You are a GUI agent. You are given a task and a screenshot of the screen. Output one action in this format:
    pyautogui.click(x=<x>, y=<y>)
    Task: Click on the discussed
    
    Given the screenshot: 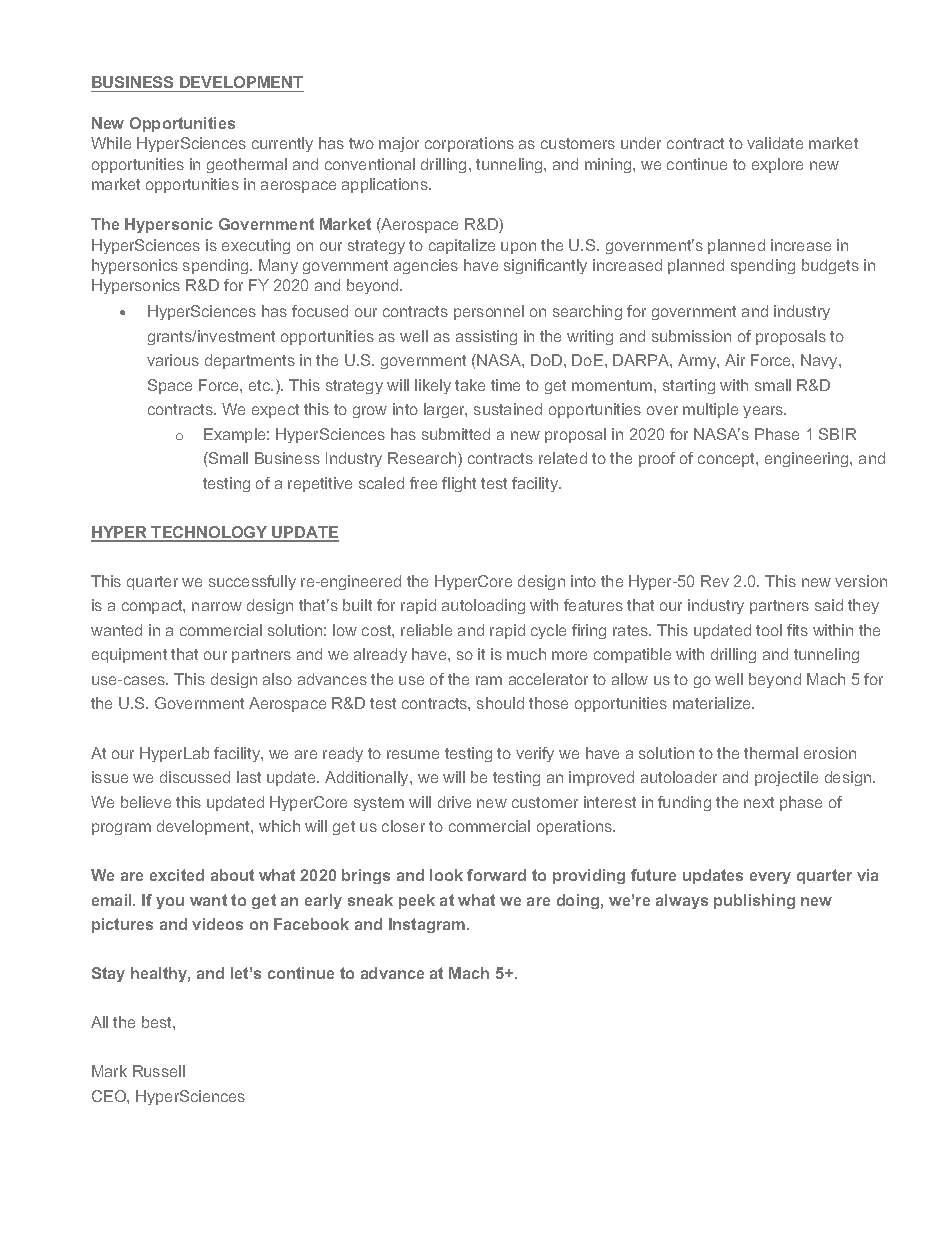 What is the action you would take?
    pyautogui.click(x=195, y=777)
